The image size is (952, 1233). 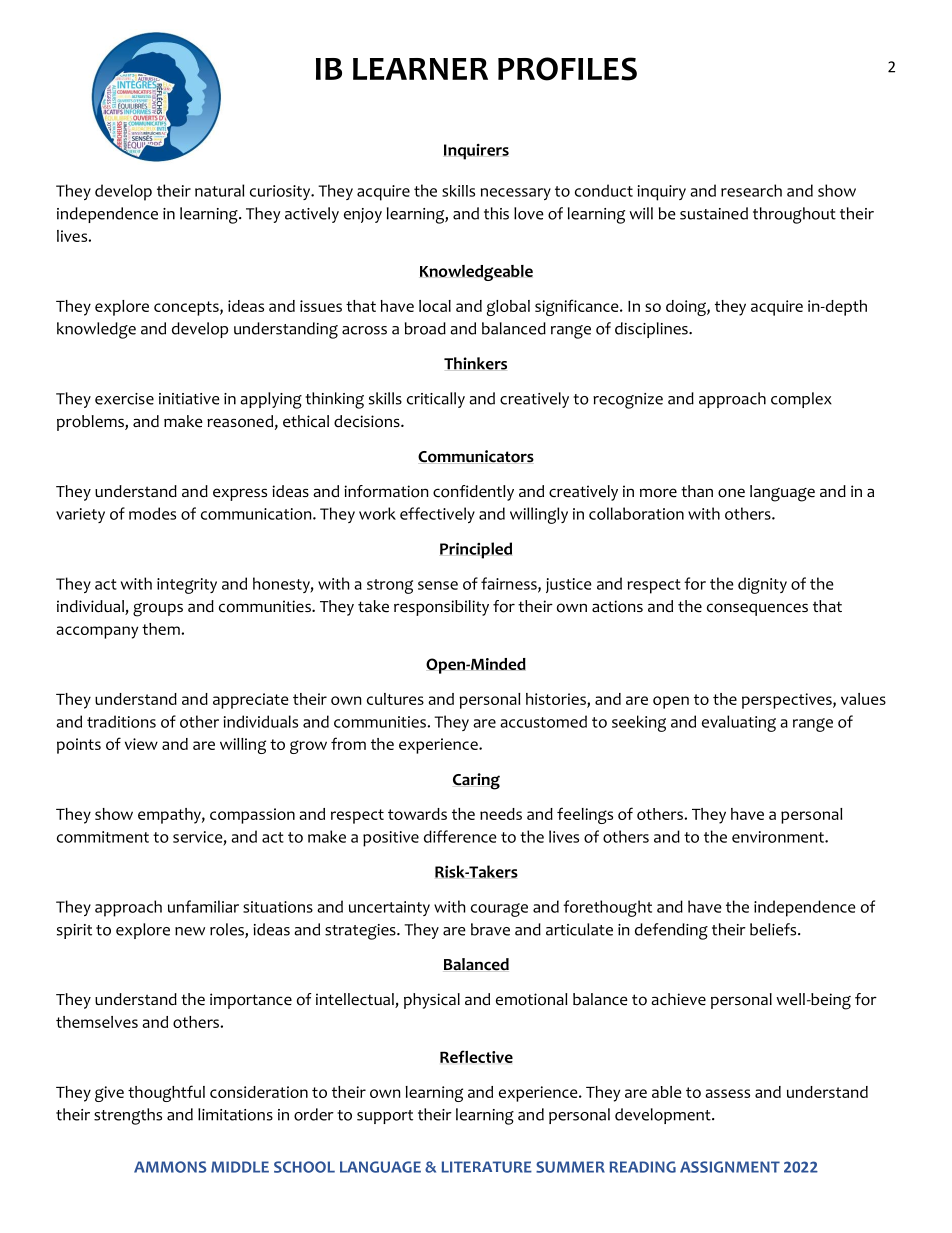 What do you see at coordinates (128, 1116) in the page?
I see `strengths` at bounding box center [128, 1116].
